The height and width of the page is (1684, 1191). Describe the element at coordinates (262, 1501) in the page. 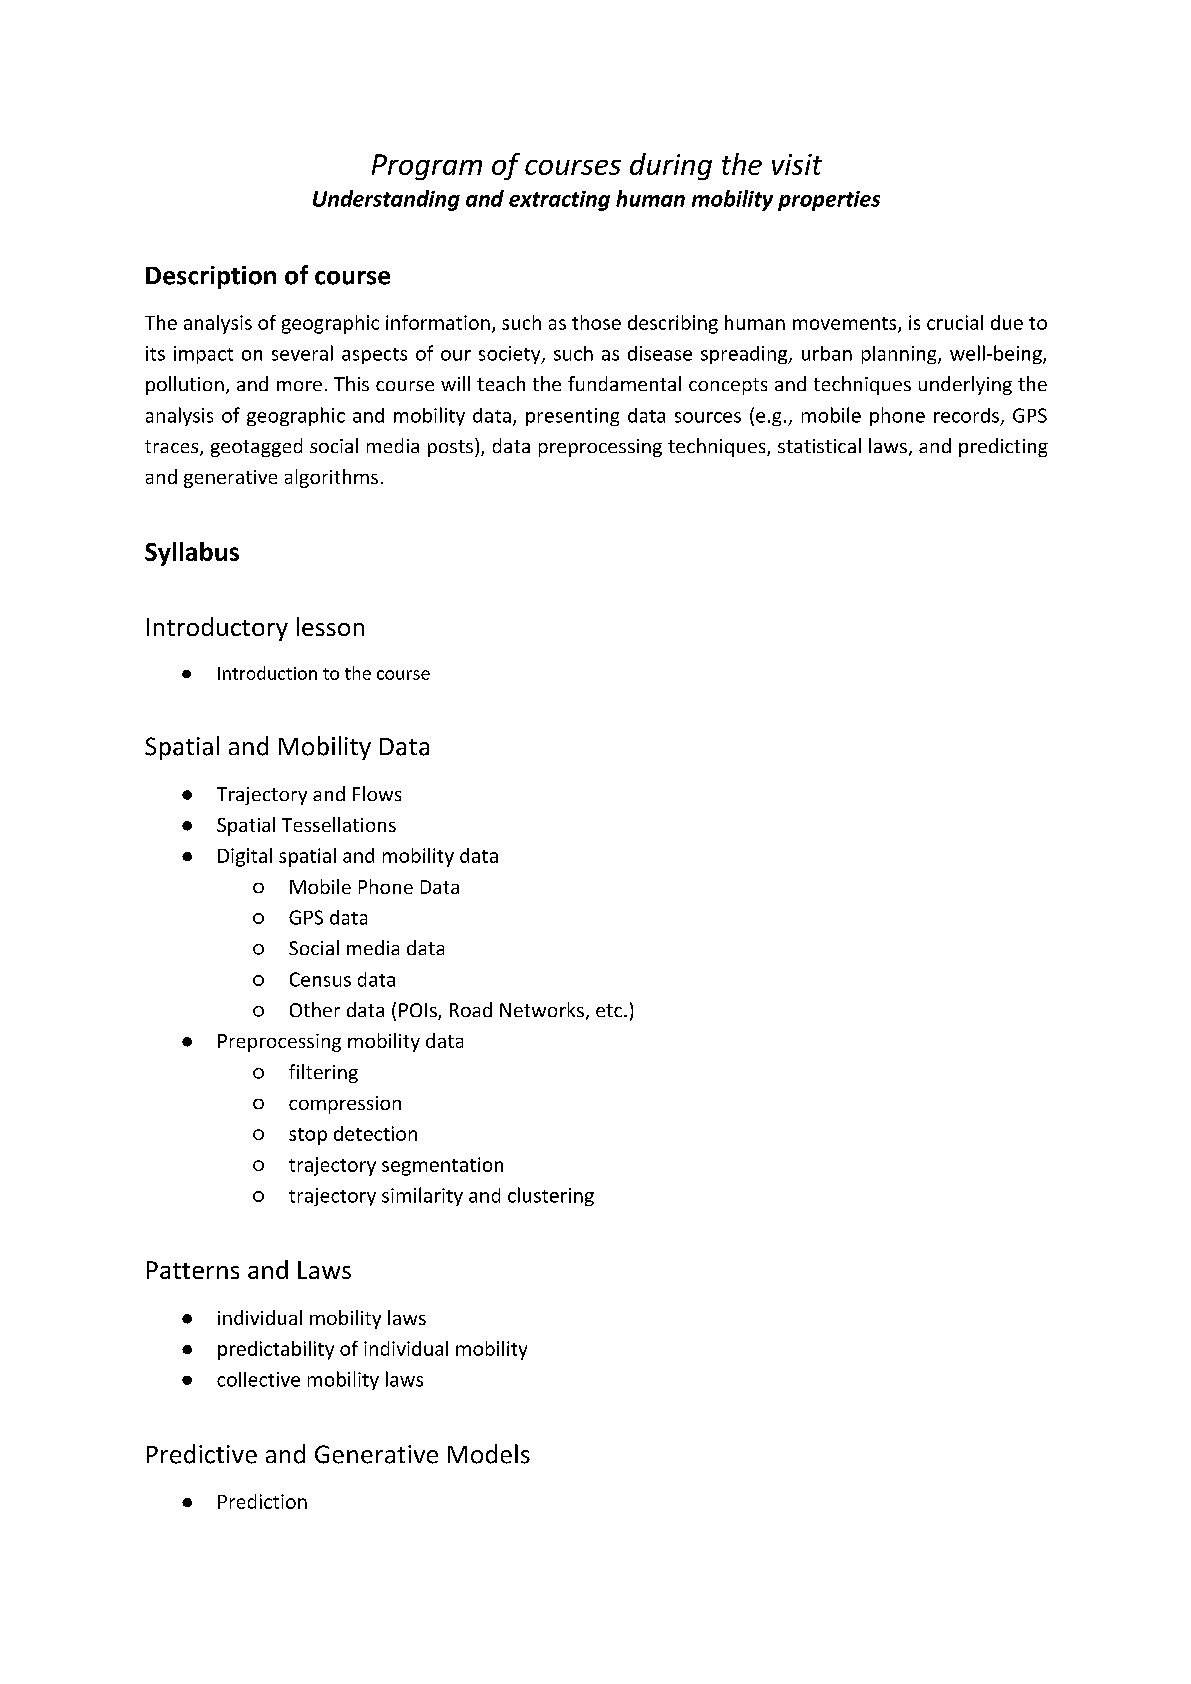

I see `Prediction` at that location.
